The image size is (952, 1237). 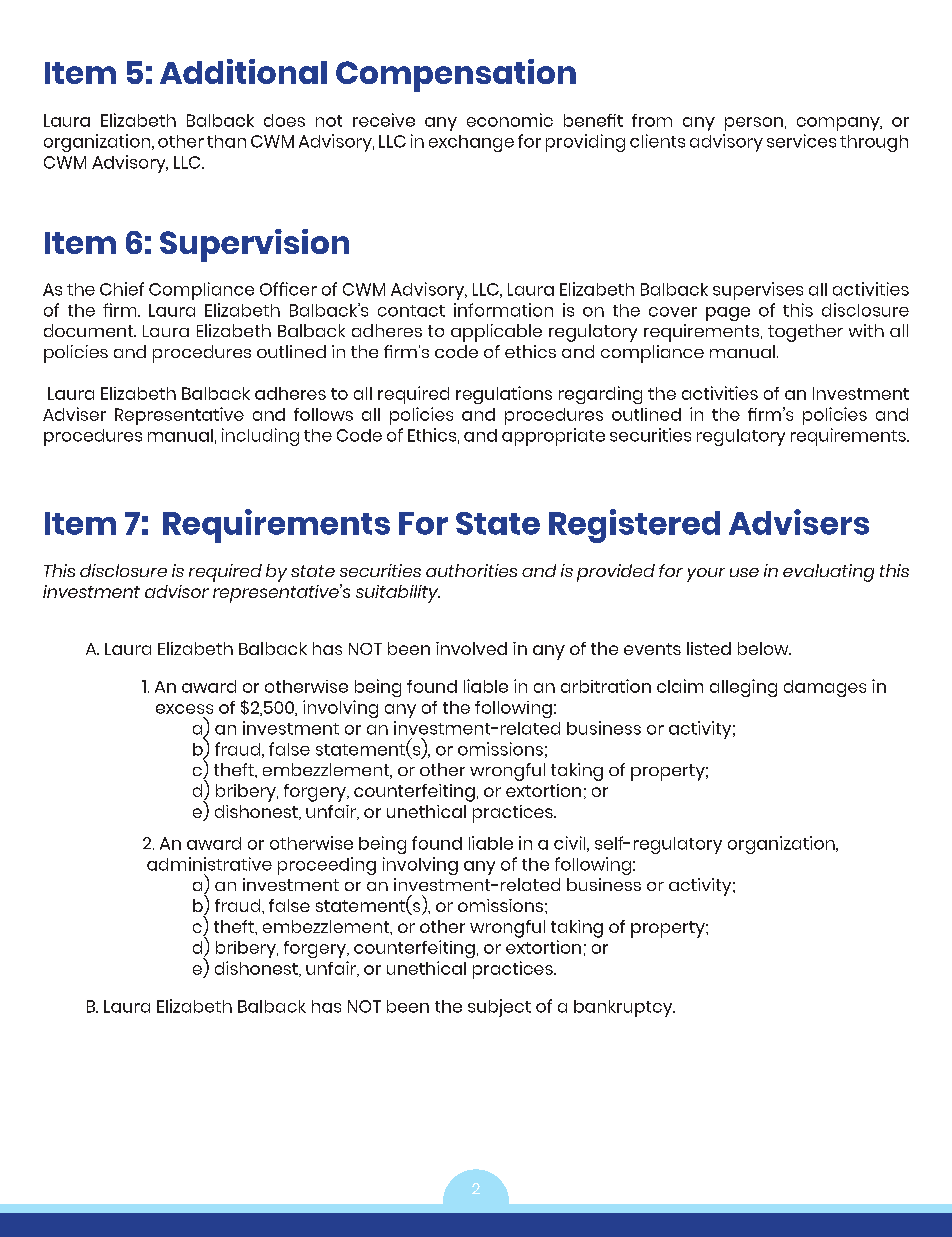 I want to click on economic, so click(x=510, y=120).
